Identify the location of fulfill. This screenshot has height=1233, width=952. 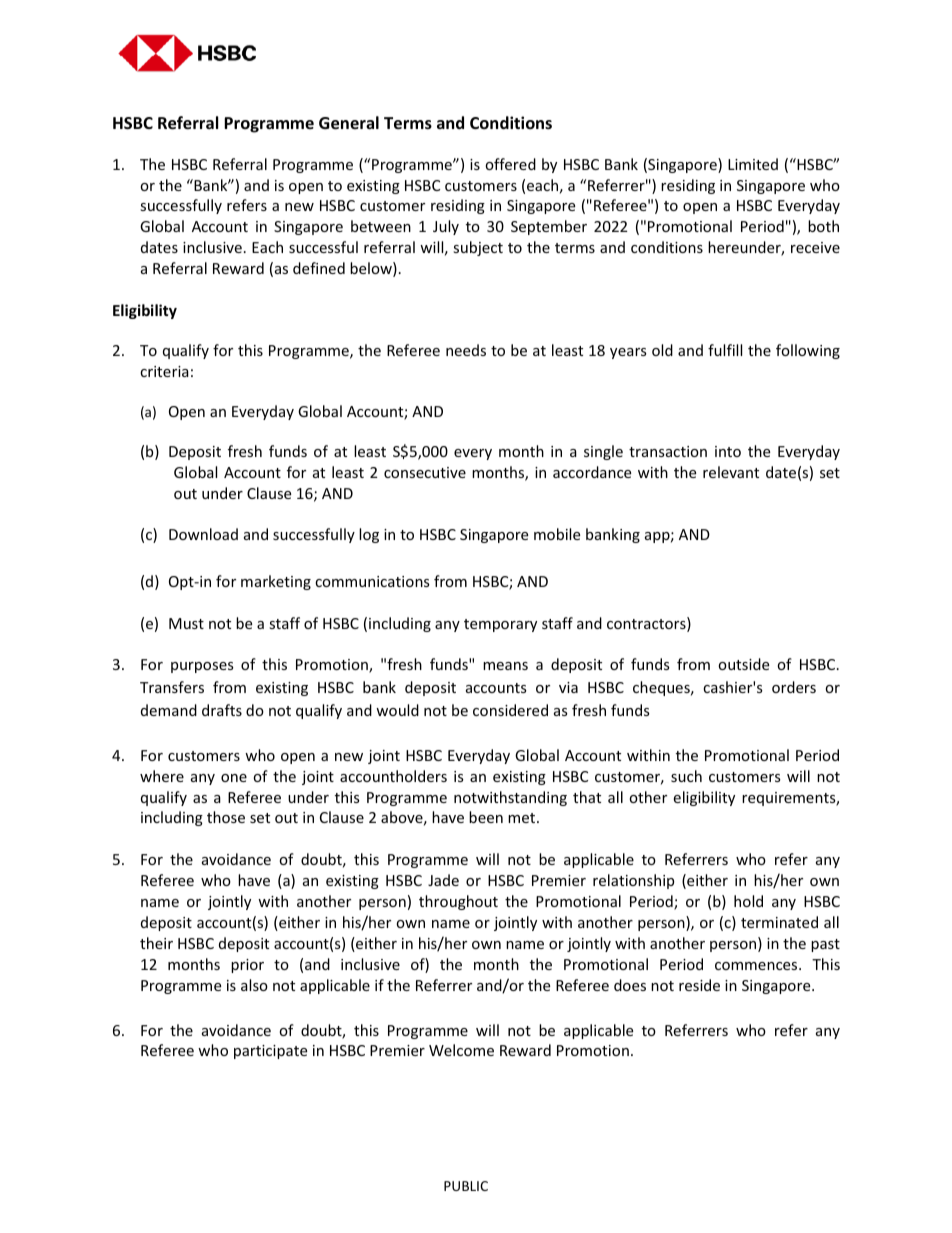
(725, 350).
